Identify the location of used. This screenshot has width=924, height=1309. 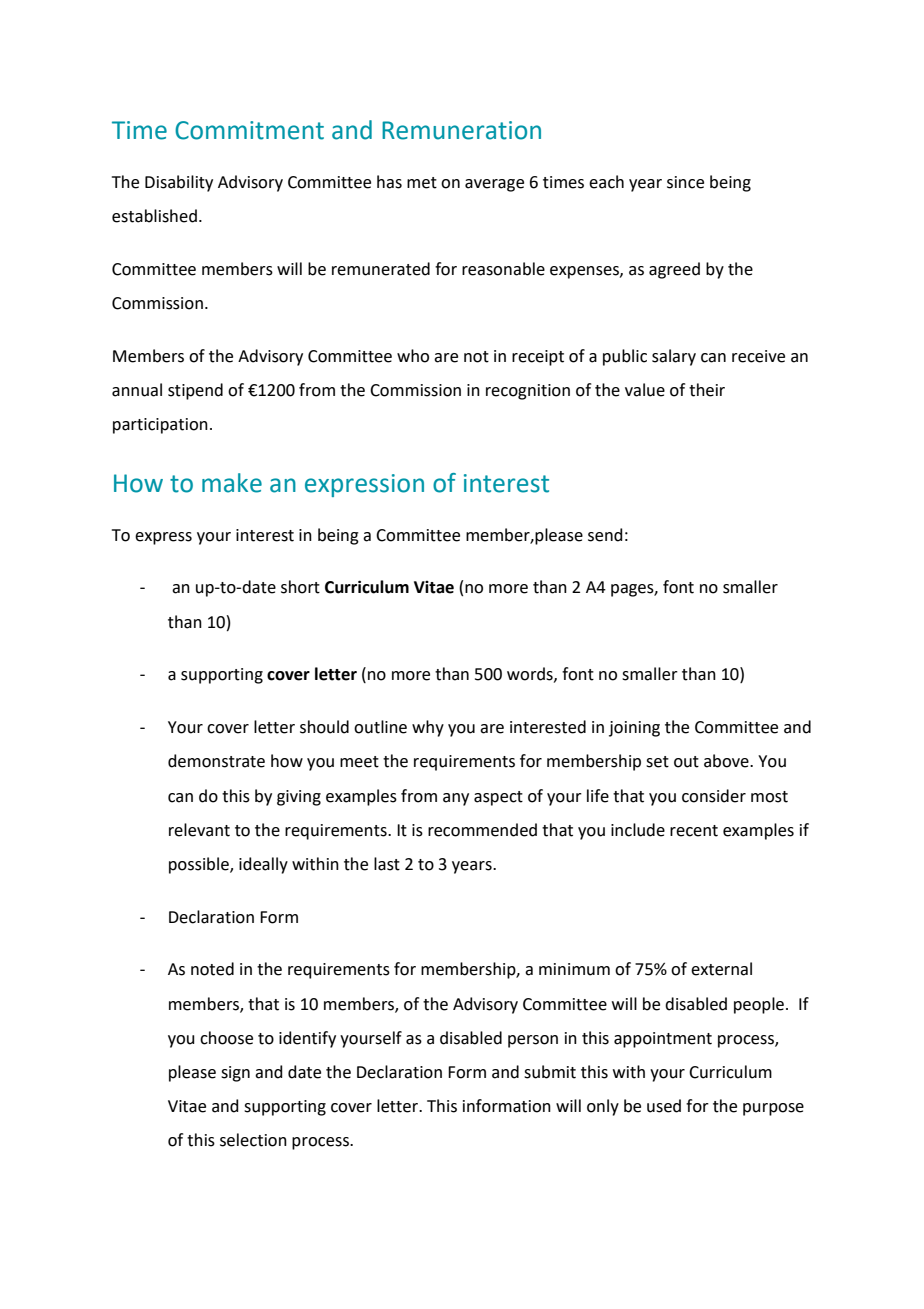
(664, 1106).
